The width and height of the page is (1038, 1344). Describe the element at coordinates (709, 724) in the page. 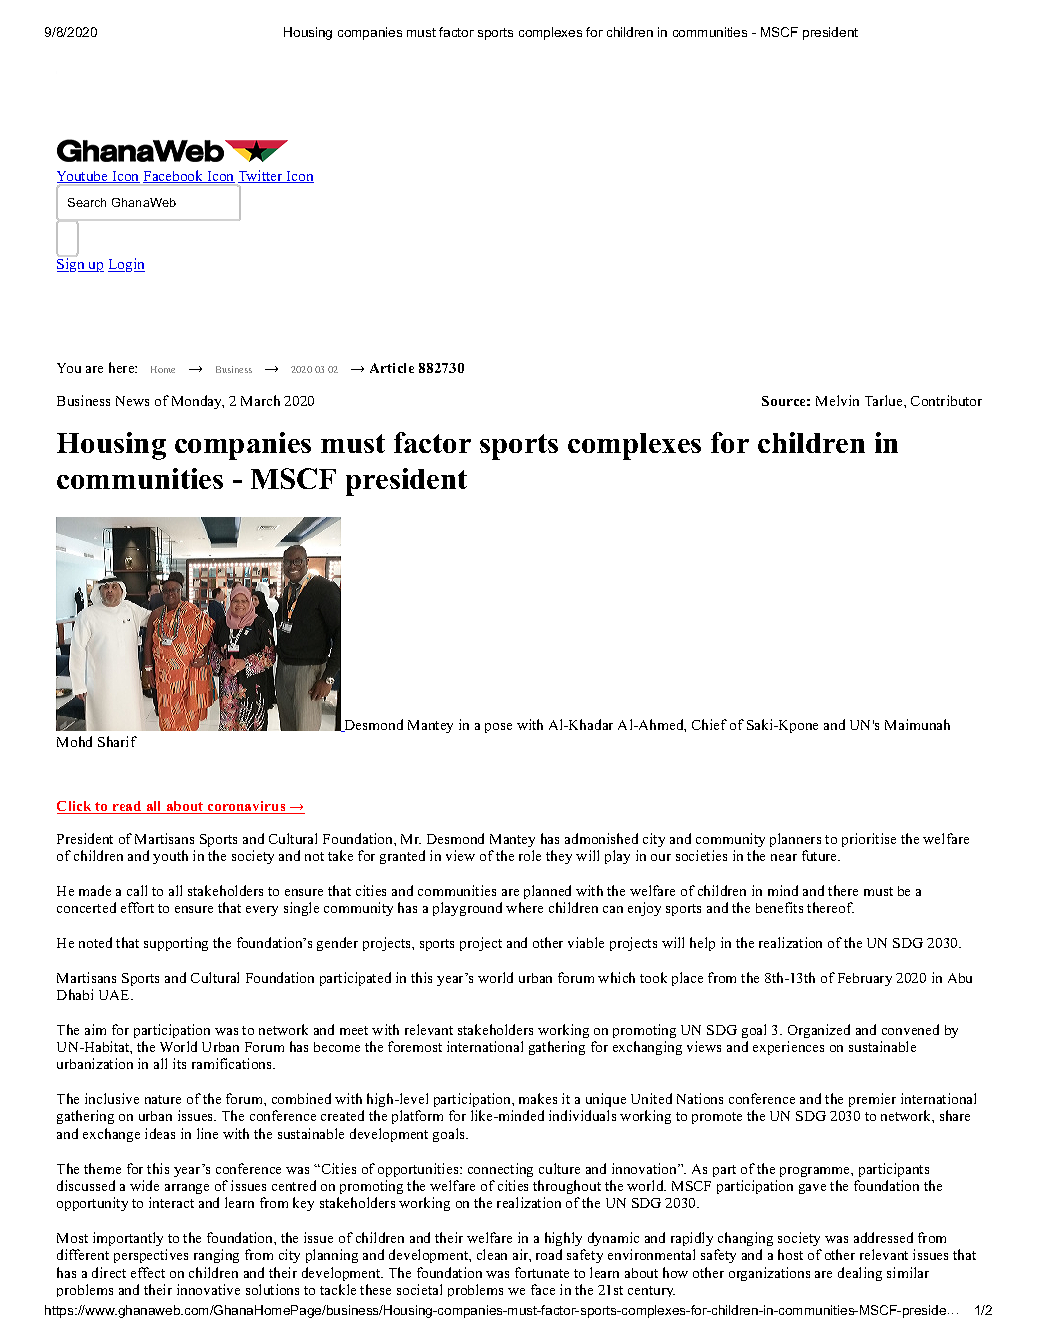

I see `Chief` at that location.
